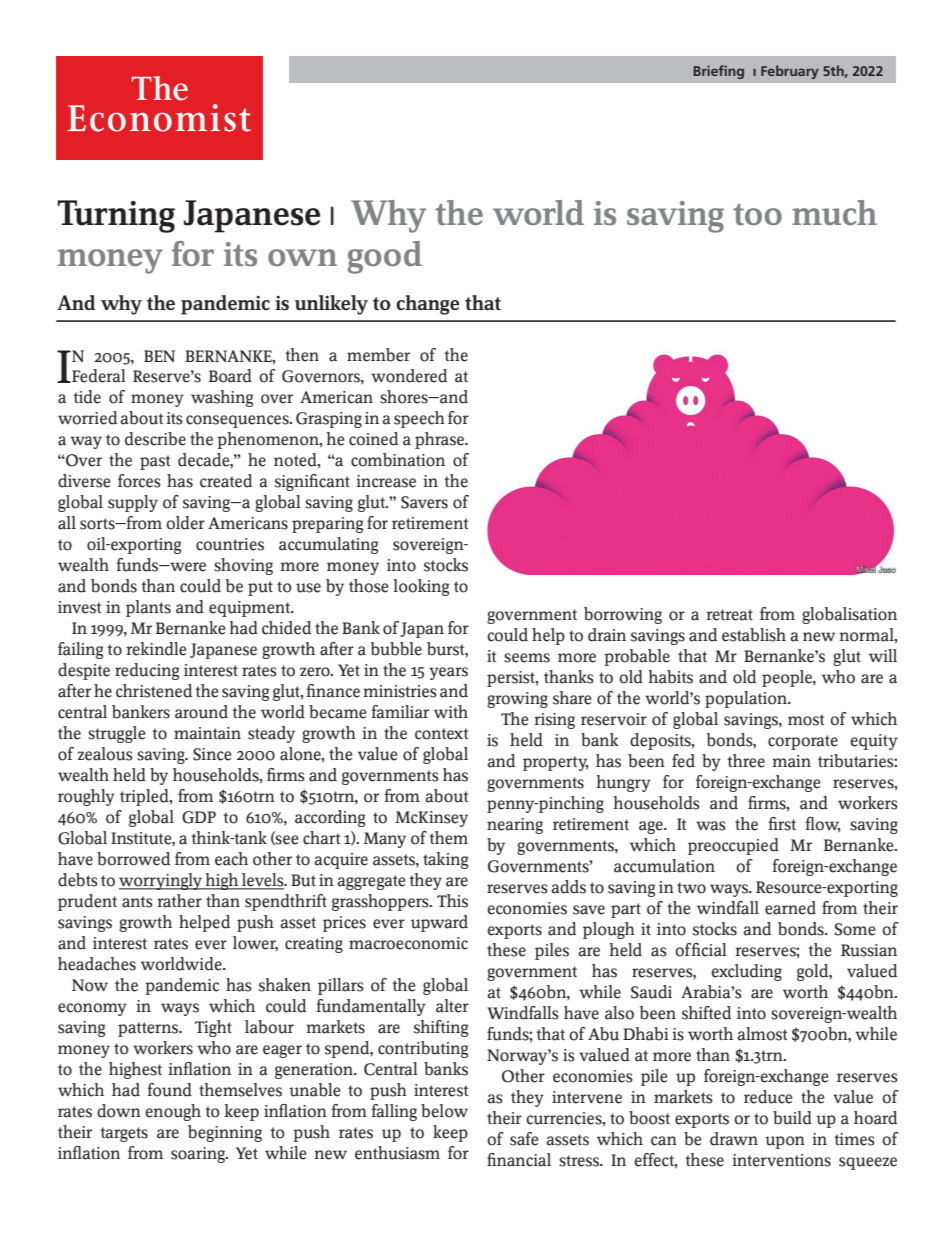  What do you see at coordinates (790, 72) in the image?
I see `February` at bounding box center [790, 72].
